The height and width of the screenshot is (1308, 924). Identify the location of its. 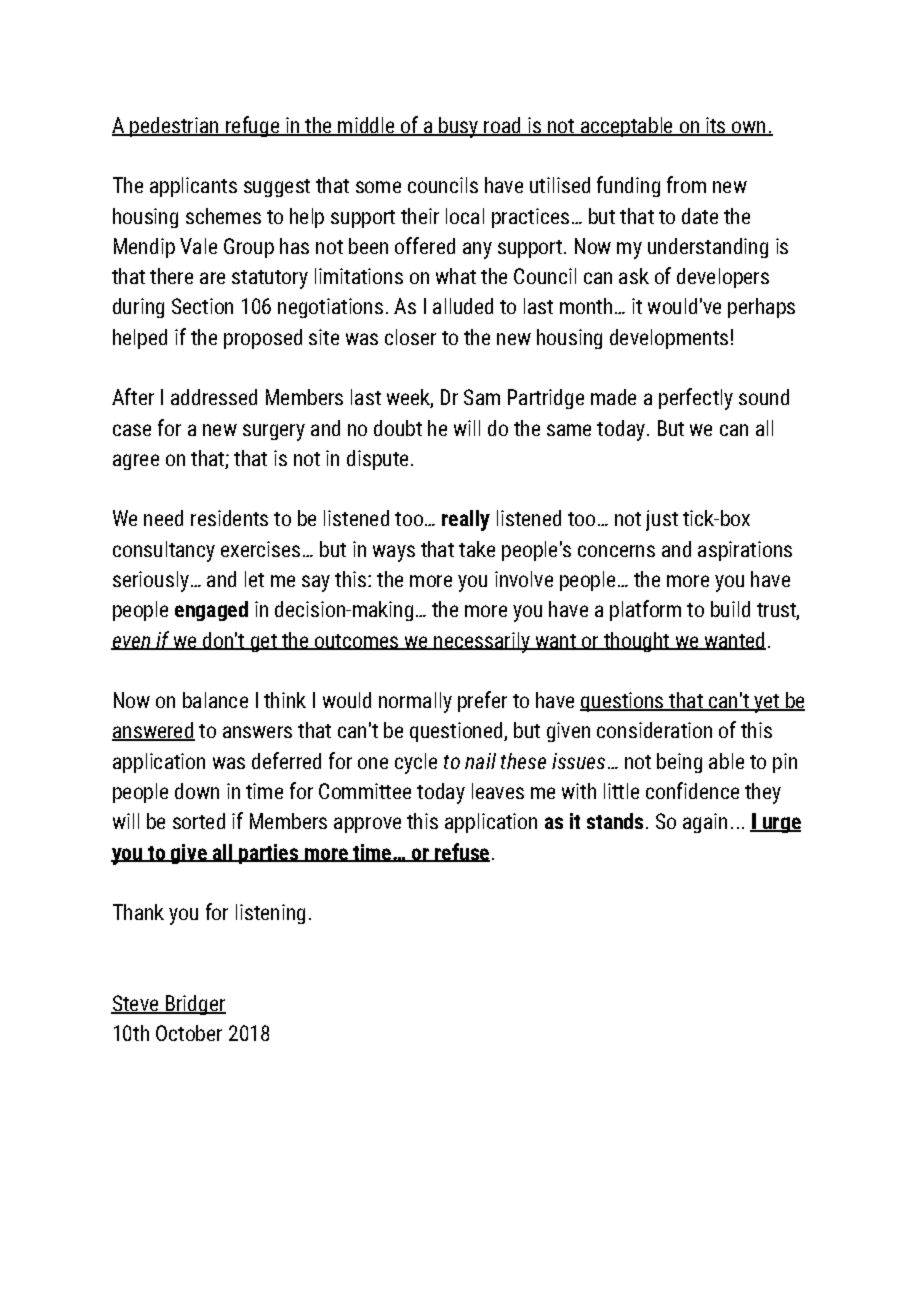
(716, 126).
